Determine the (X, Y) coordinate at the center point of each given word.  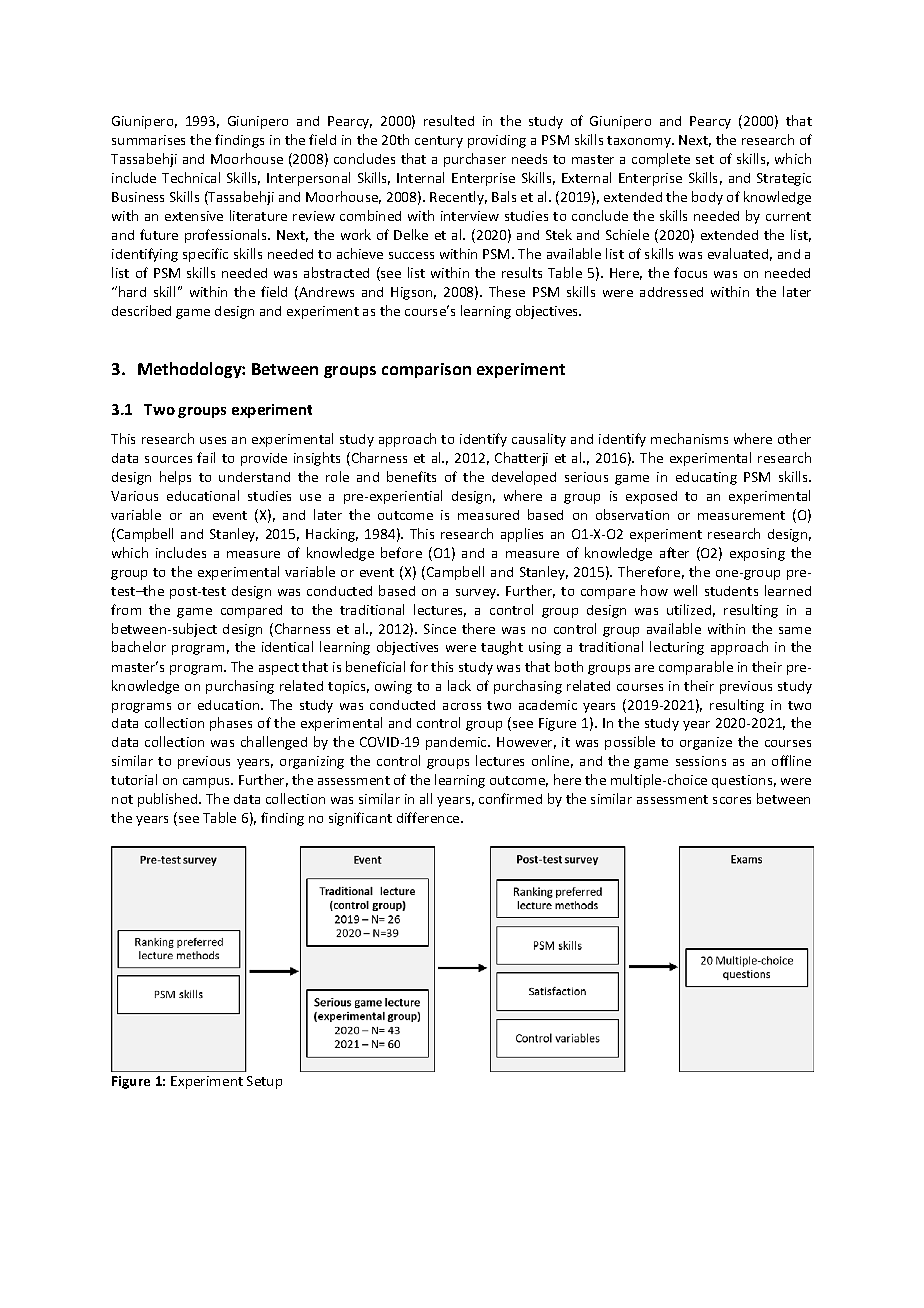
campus (208, 783)
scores (732, 800)
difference (429, 817)
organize (706, 743)
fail (206, 457)
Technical (191, 177)
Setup (264, 1082)
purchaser (475, 160)
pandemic (457, 743)
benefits (411, 476)
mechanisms (689, 438)
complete (661, 160)
